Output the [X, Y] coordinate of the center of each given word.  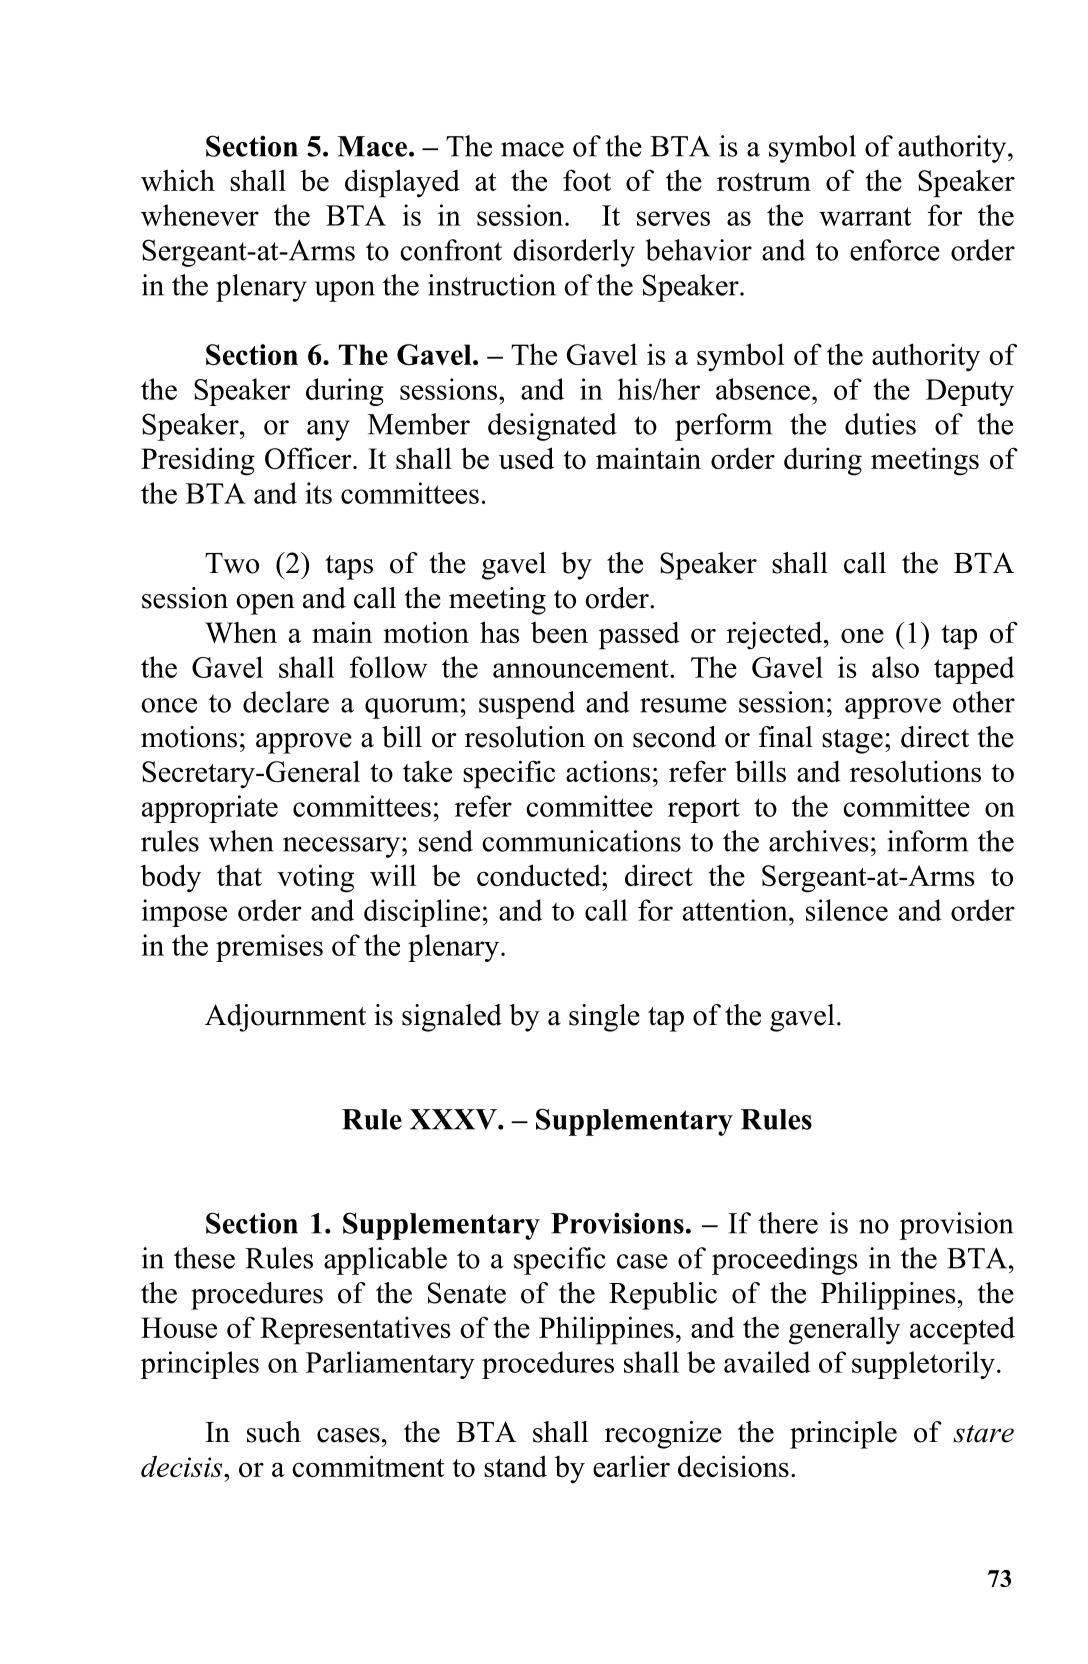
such [274, 1432]
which [178, 180]
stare [983, 1434]
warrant [865, 216]
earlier [631, 1466]
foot [587, 180]
